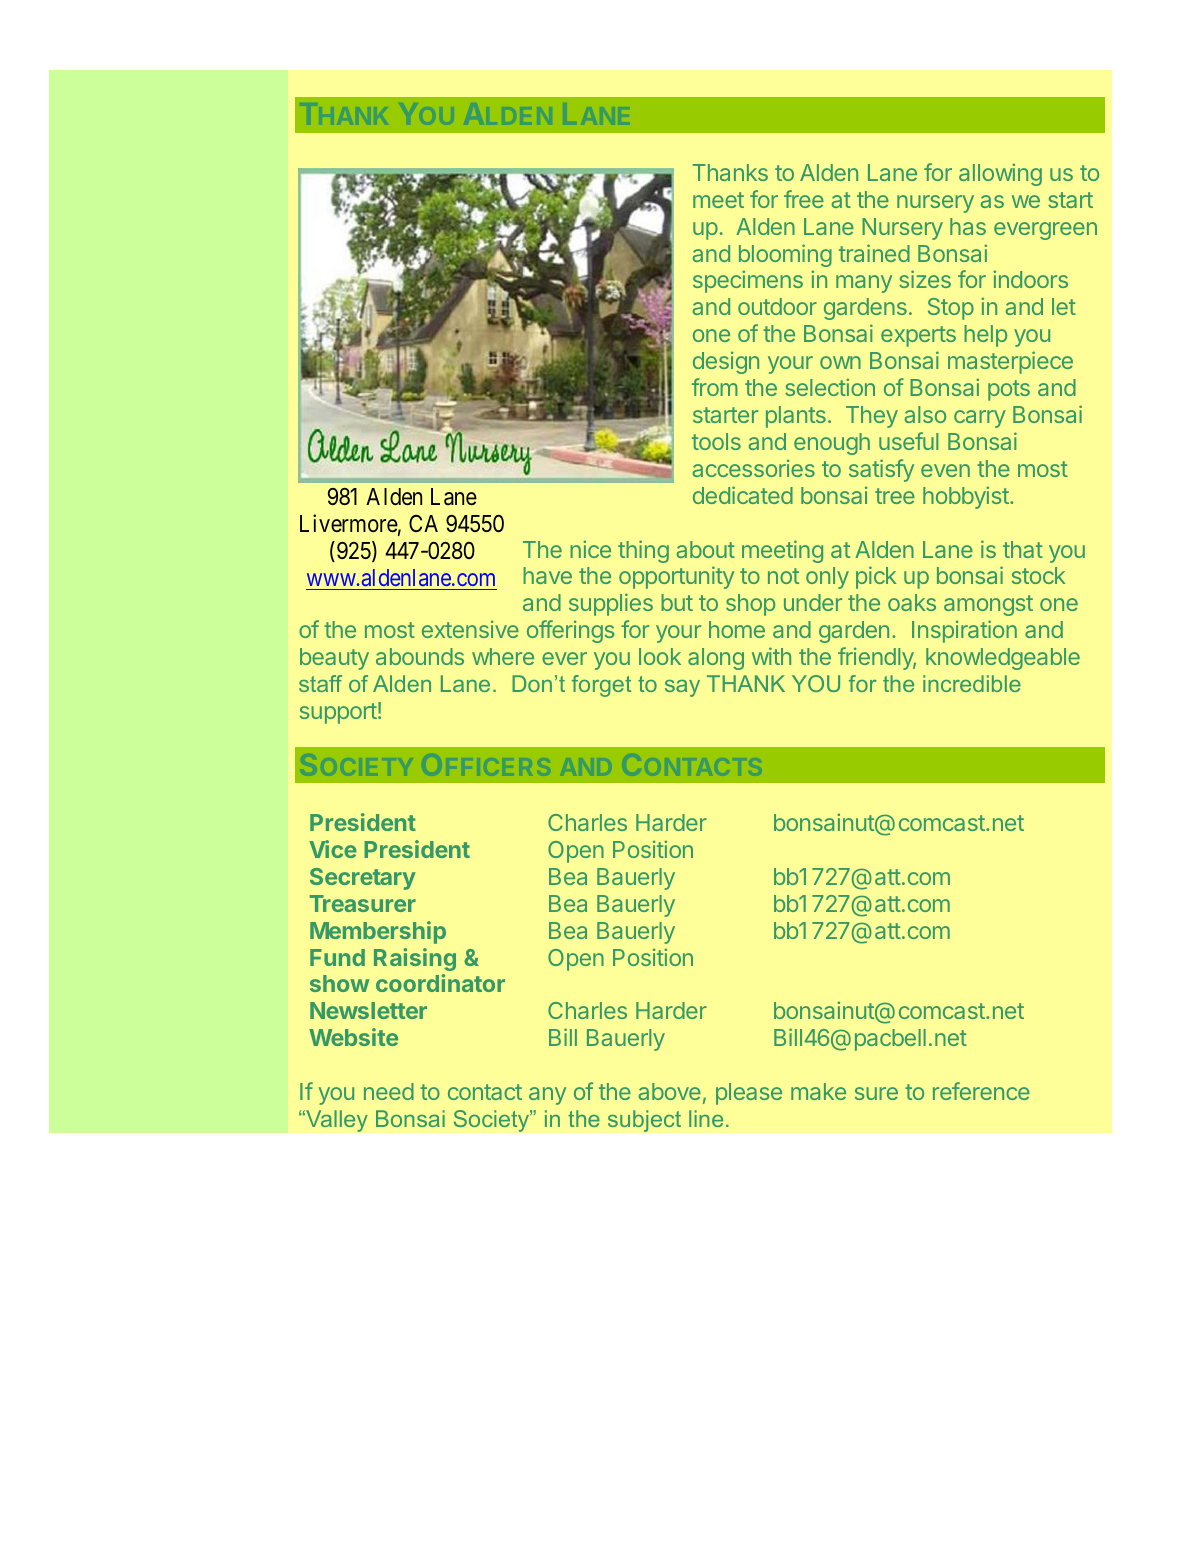 Image resolution: width=1193 pixels, height=1544 pixels. I want to click on above, so click(669, 1091).
